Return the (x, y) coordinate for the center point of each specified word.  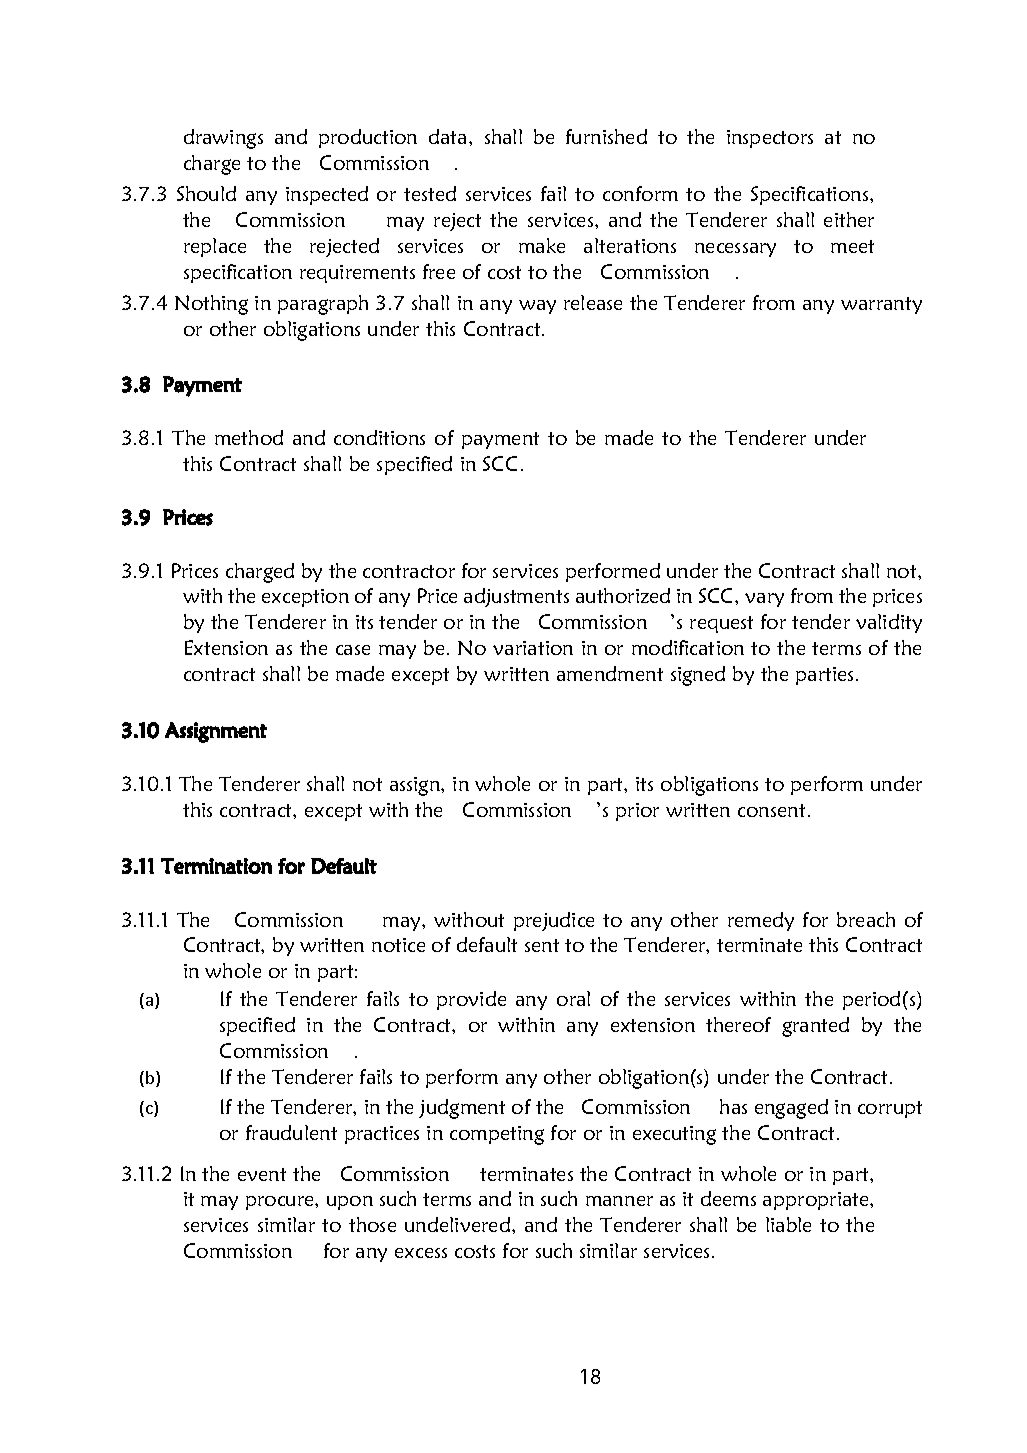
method (249, 437)
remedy (761, 921)
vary (764, 600)
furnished (606, 136)
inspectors (770, 139)
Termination (216, 866)
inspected (327, 195)
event (262, 1174)
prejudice (554, 921)
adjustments (516, 597)
